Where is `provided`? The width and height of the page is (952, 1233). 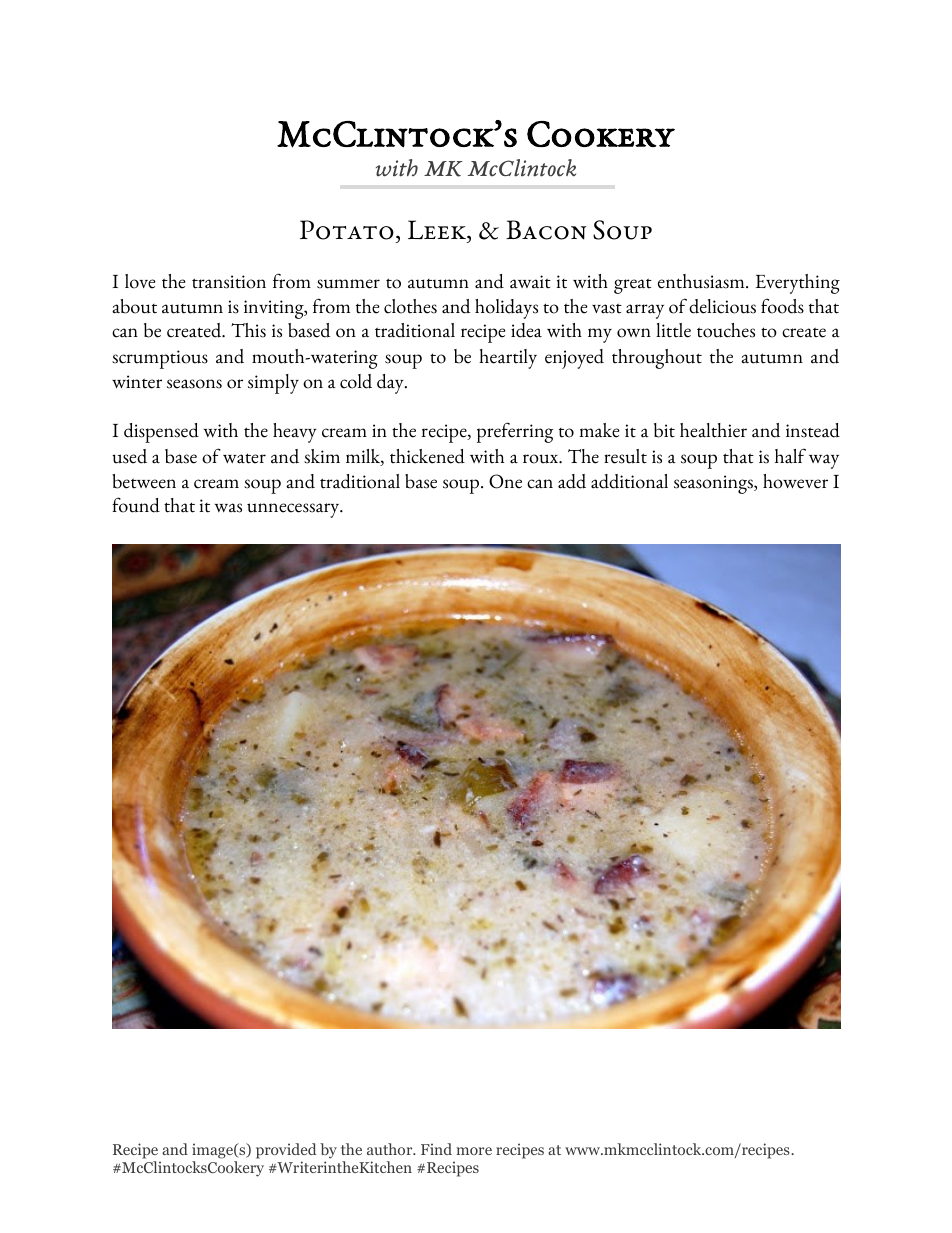
provided is located at coordinates (286, 1152).
